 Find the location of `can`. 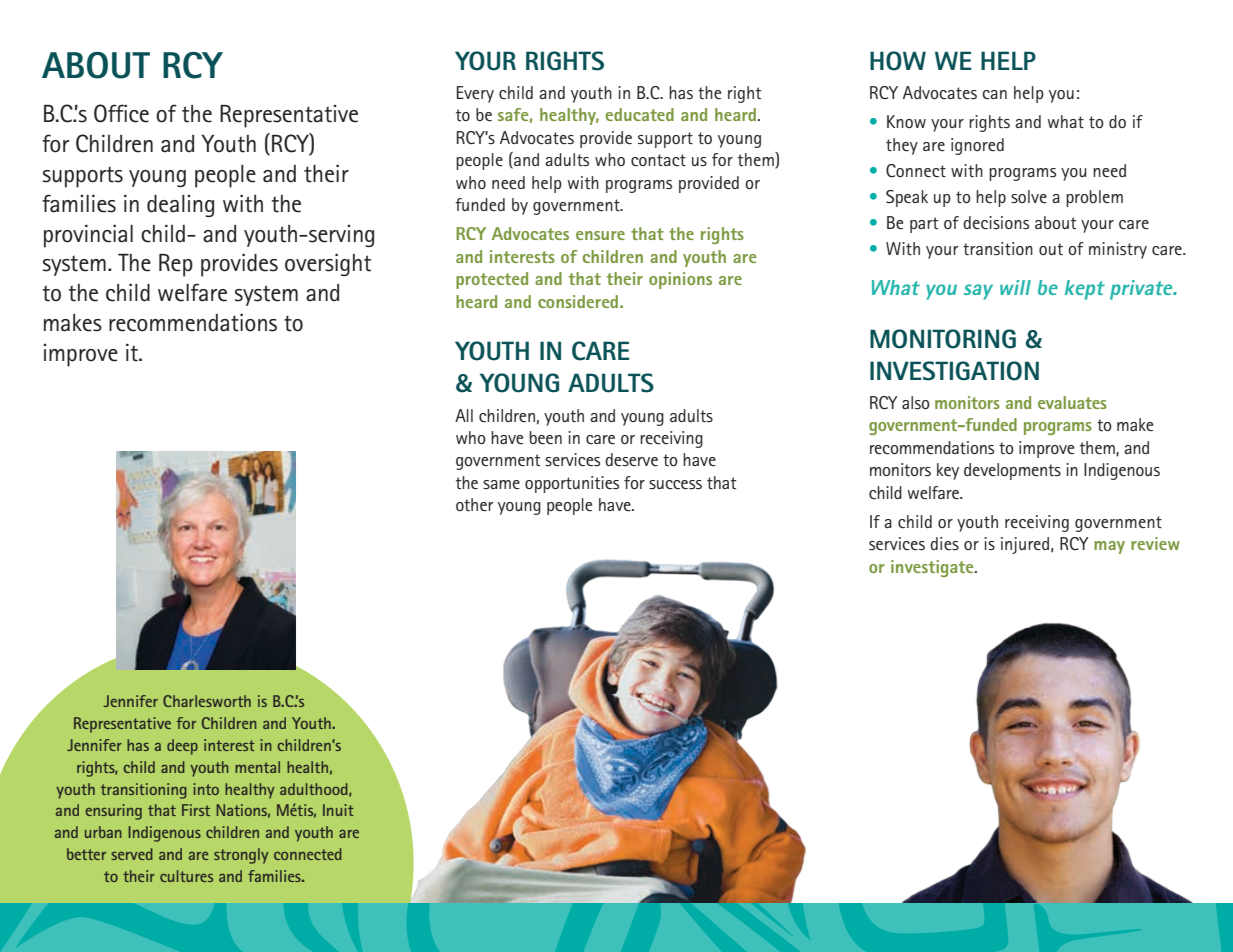

can is located at coordinates (994, 94).
